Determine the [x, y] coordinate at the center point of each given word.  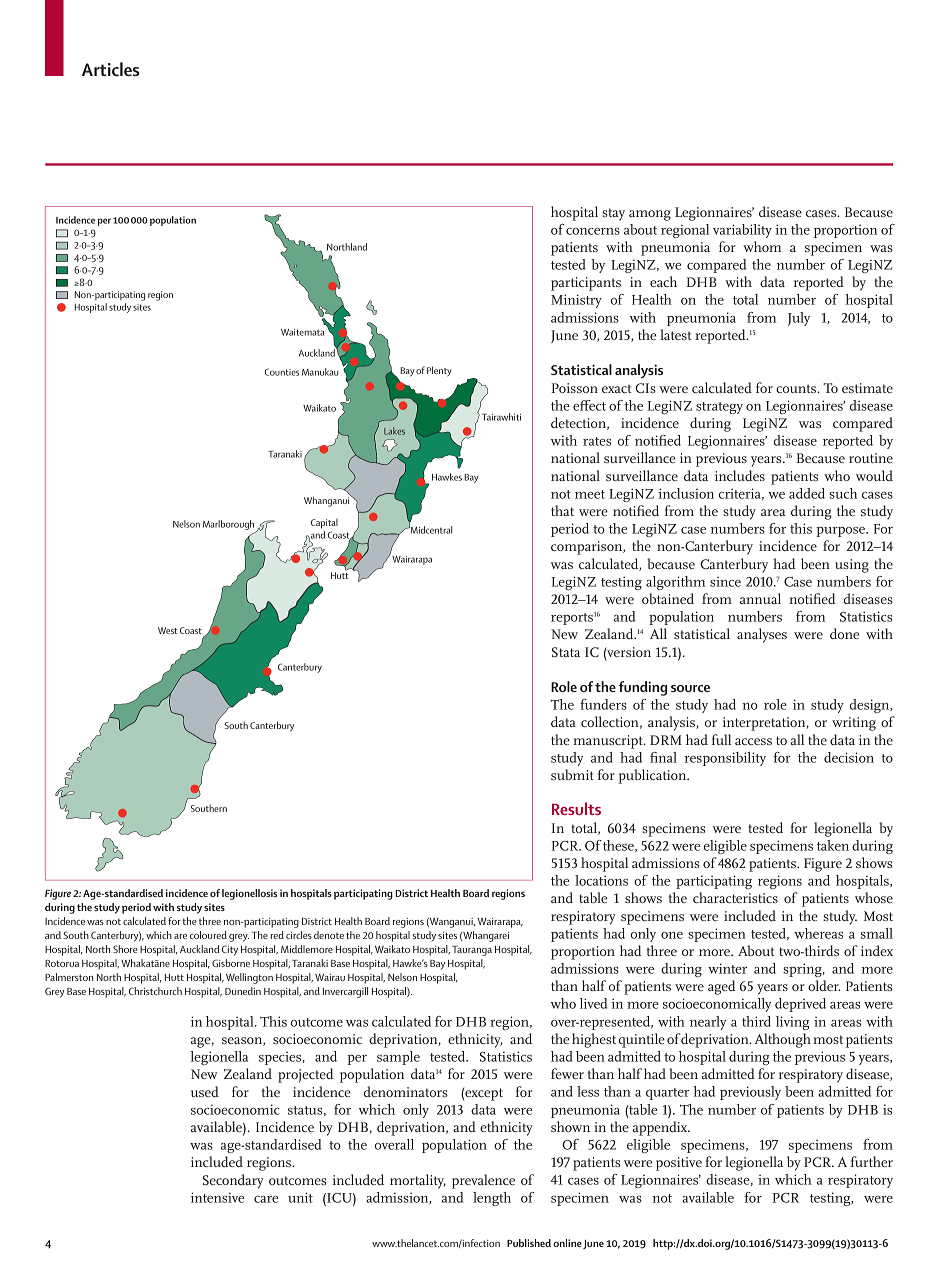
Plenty [439, 371]
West [168, 630]
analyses [762, 635]
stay [613, 214]
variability [742, 231]
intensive [217, 1197]
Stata [566, 652]
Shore [125, 949]
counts [797, 388]
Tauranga [472, 951]
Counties [282, 372]
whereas [818, 933]
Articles [110, 69]
